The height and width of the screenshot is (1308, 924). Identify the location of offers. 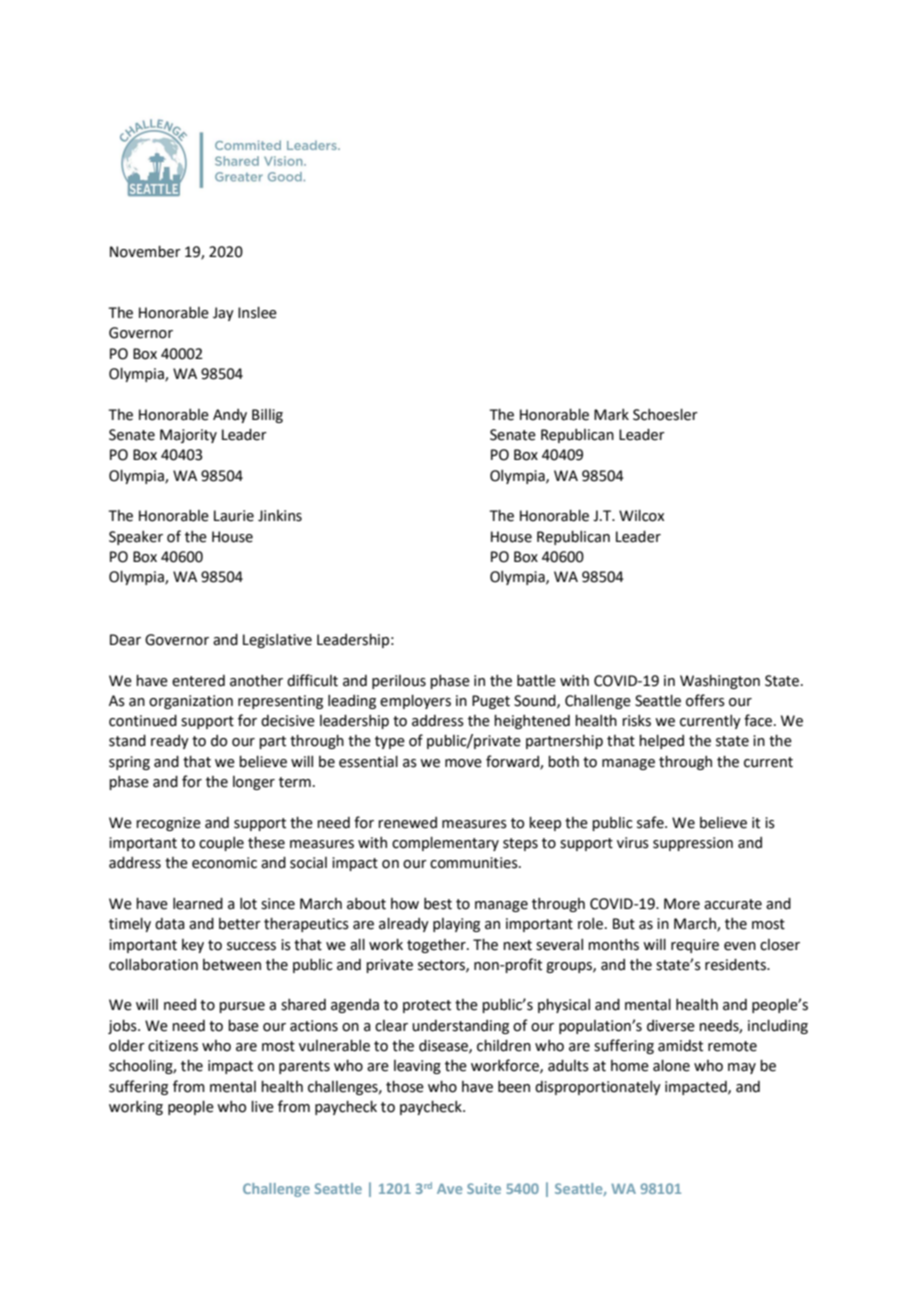
(705, 700).
